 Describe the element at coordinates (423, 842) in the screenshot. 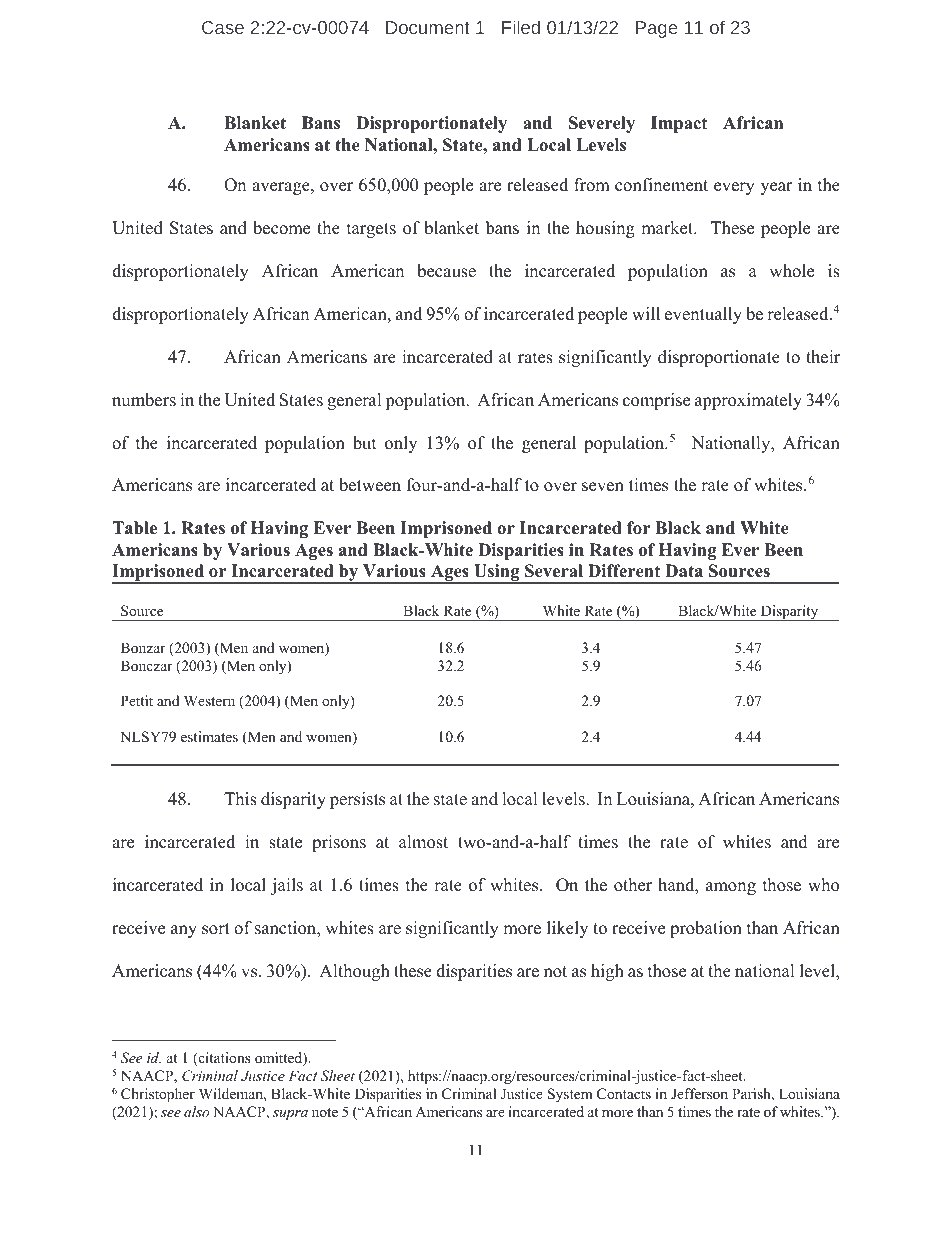

I see `almost` at that location.
